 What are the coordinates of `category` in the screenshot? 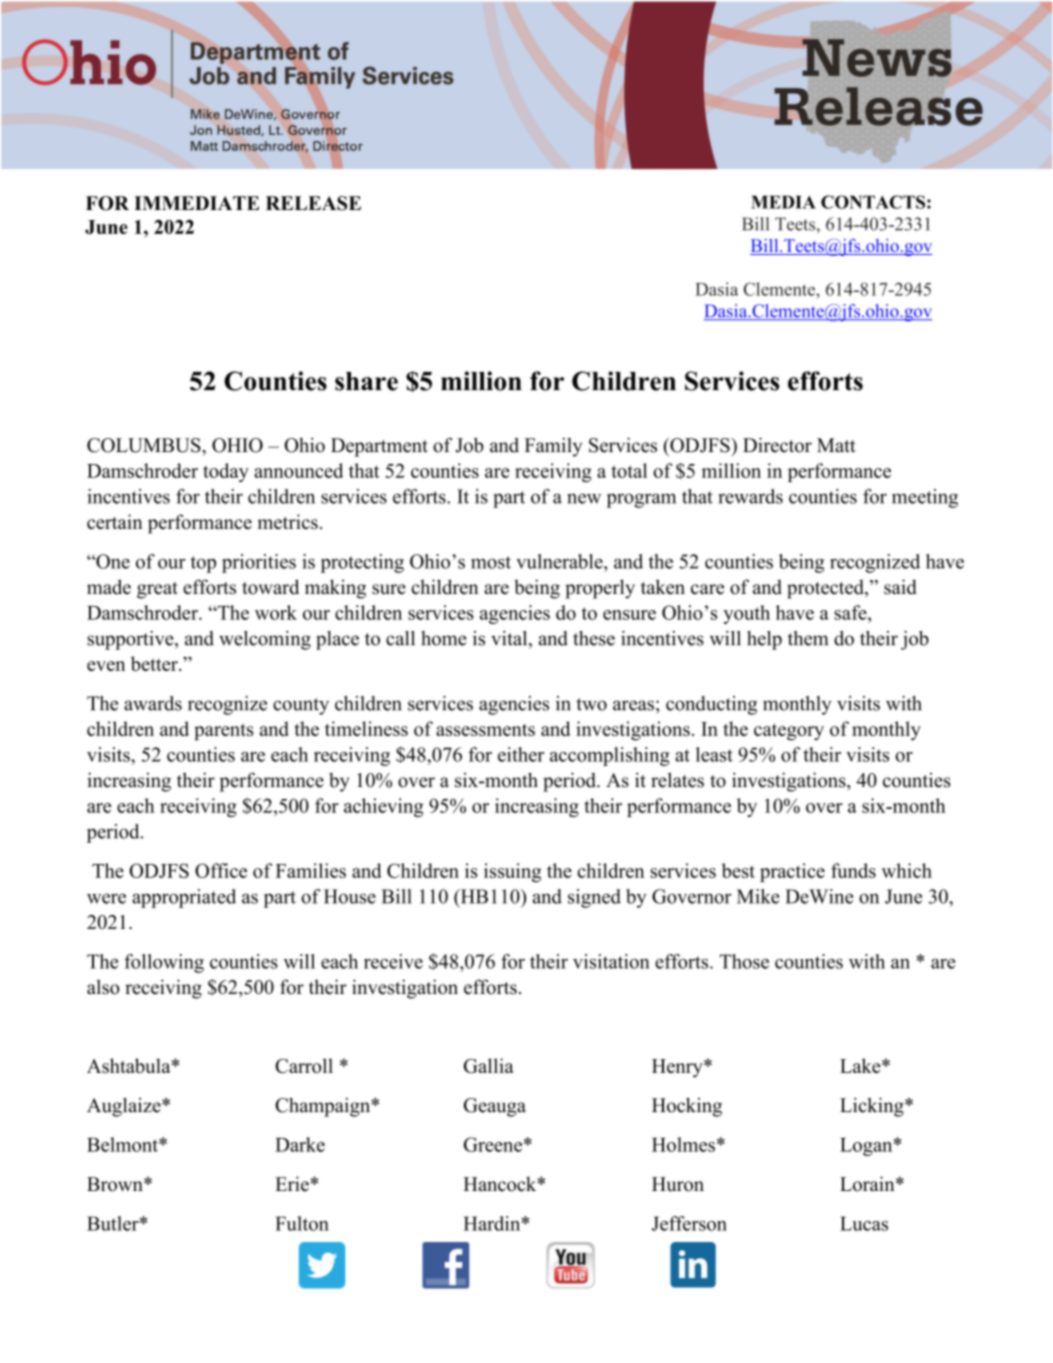 It's located at (789, 732).
